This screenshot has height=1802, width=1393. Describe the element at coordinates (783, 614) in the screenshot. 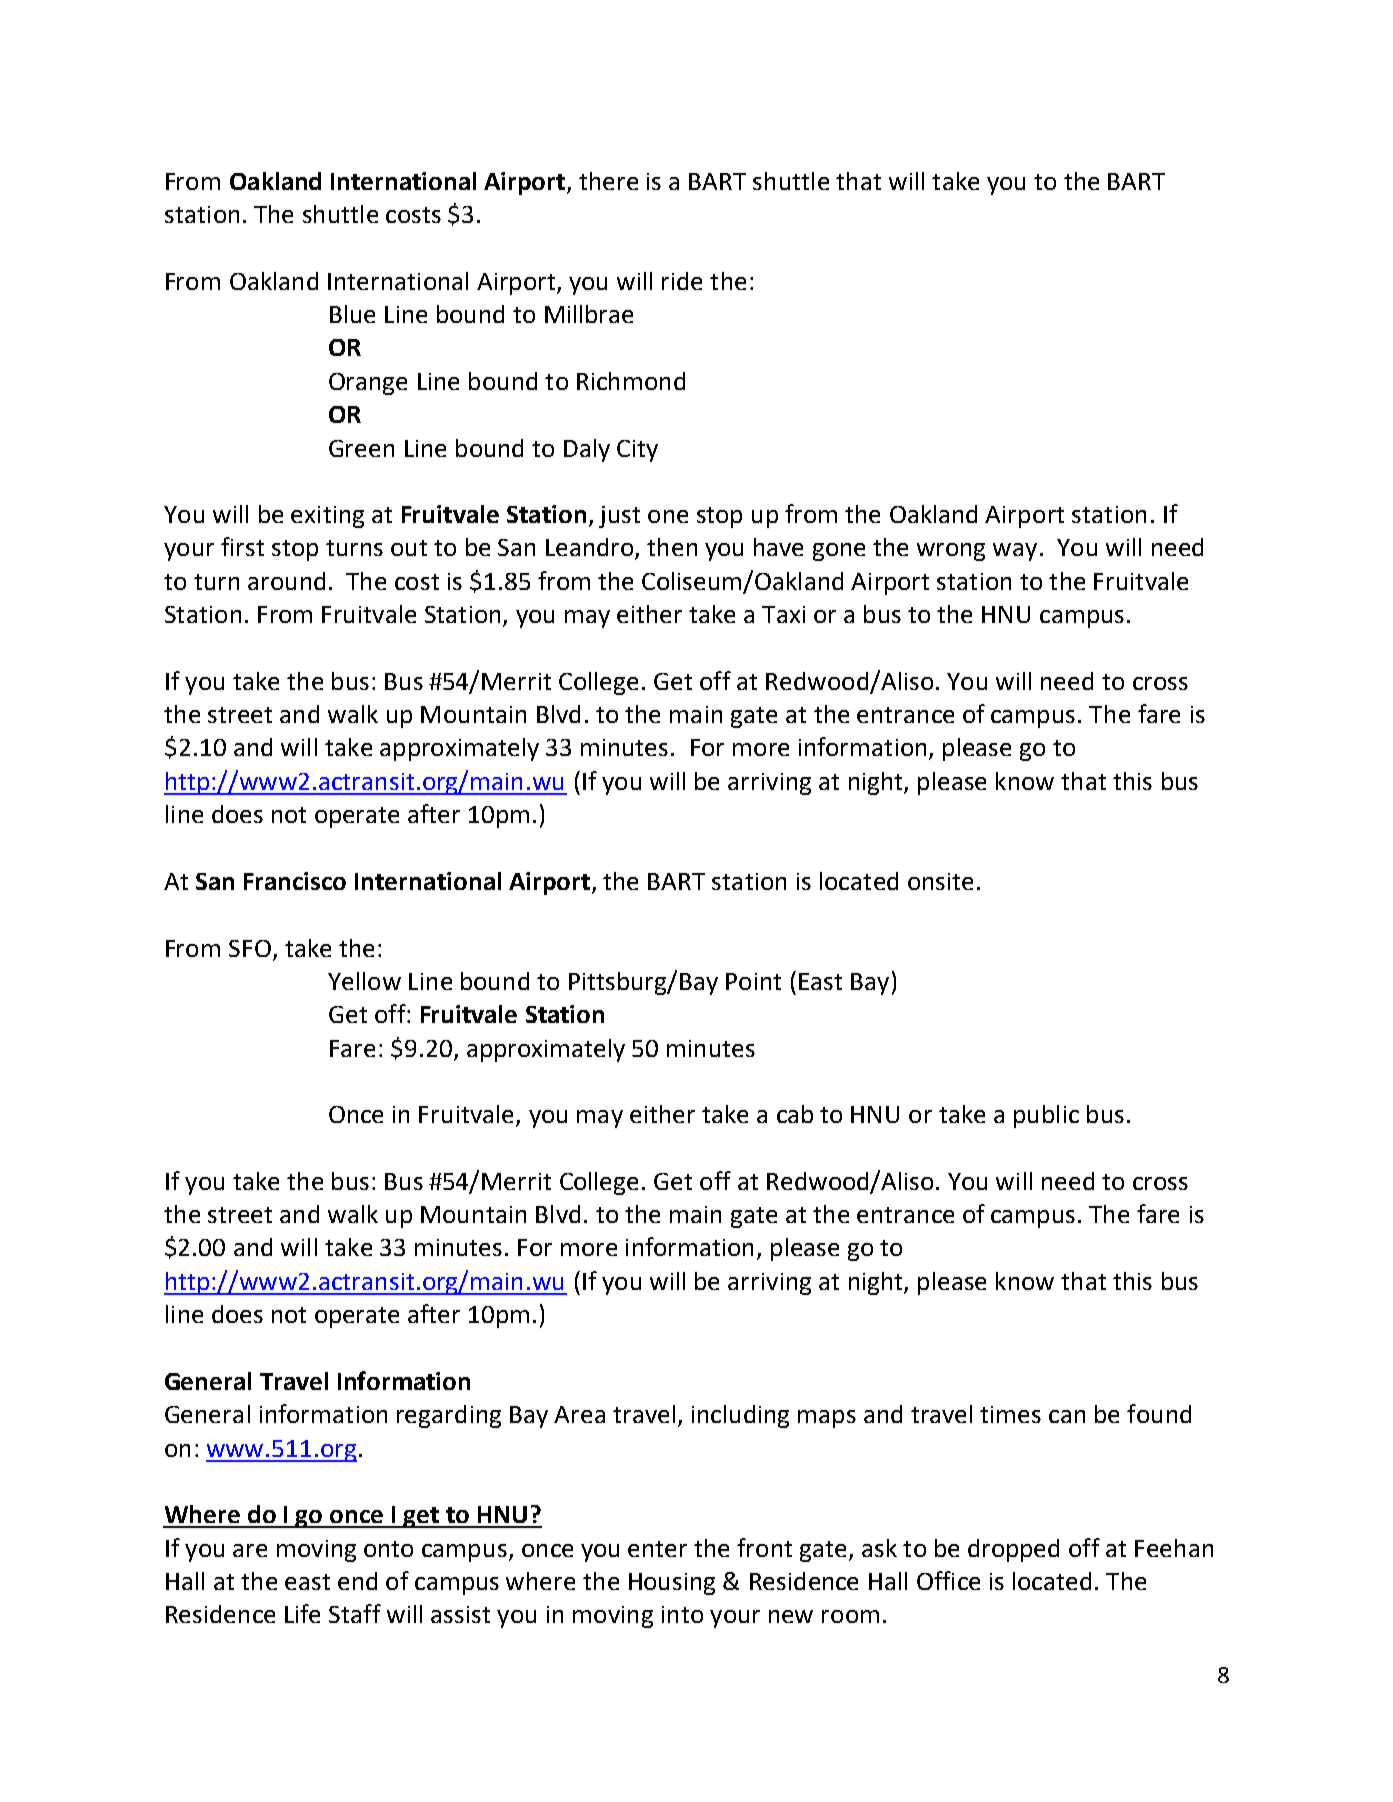

I see `Taxi` at that location.
